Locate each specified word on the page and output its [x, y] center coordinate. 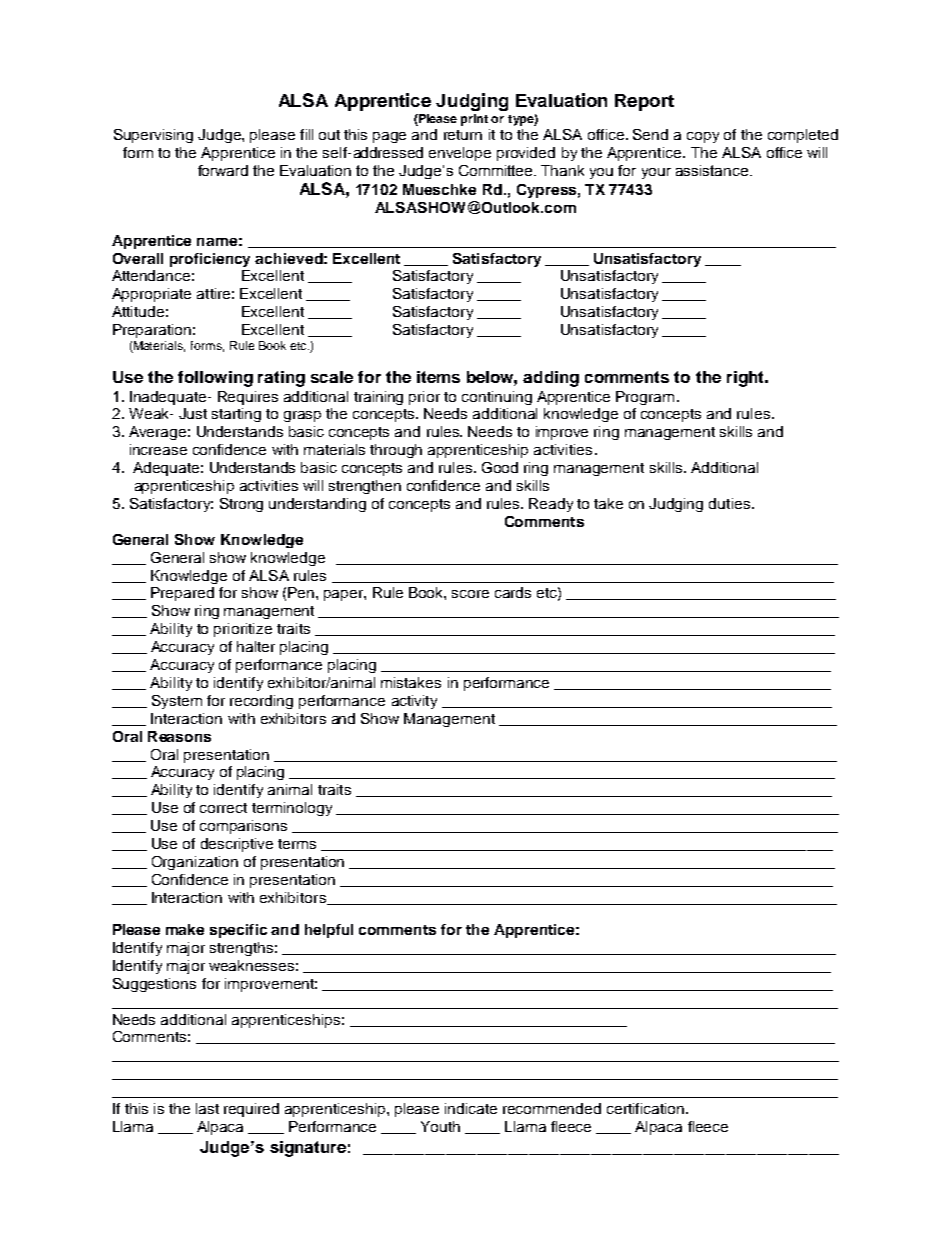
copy [703, 137]
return [463, 135]
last [207, 1108]
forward [223, 170]
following [215, 379]
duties [729, 503]
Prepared [182, 594]
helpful [329, 931]
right [746, 379]
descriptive [237, 845]
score [470, 594]
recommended [552, 1108]
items [438, 377]
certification [645, 1108]
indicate [471, 1108]
